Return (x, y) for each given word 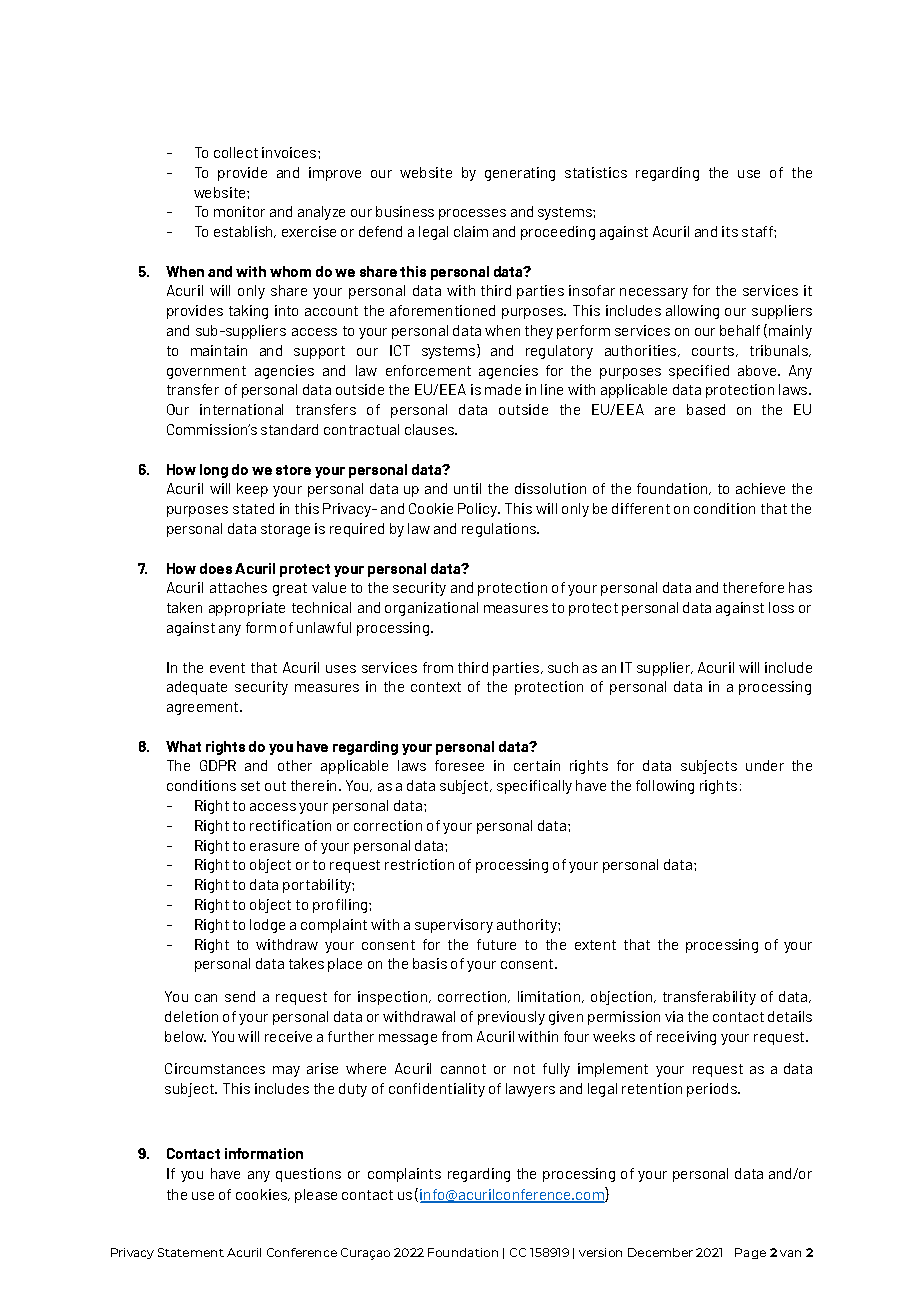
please (316, 1196)
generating (520, 174)
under (765, 765)
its (730, 231)
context (436, 687)
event (227, 668)
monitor (239, 211)
